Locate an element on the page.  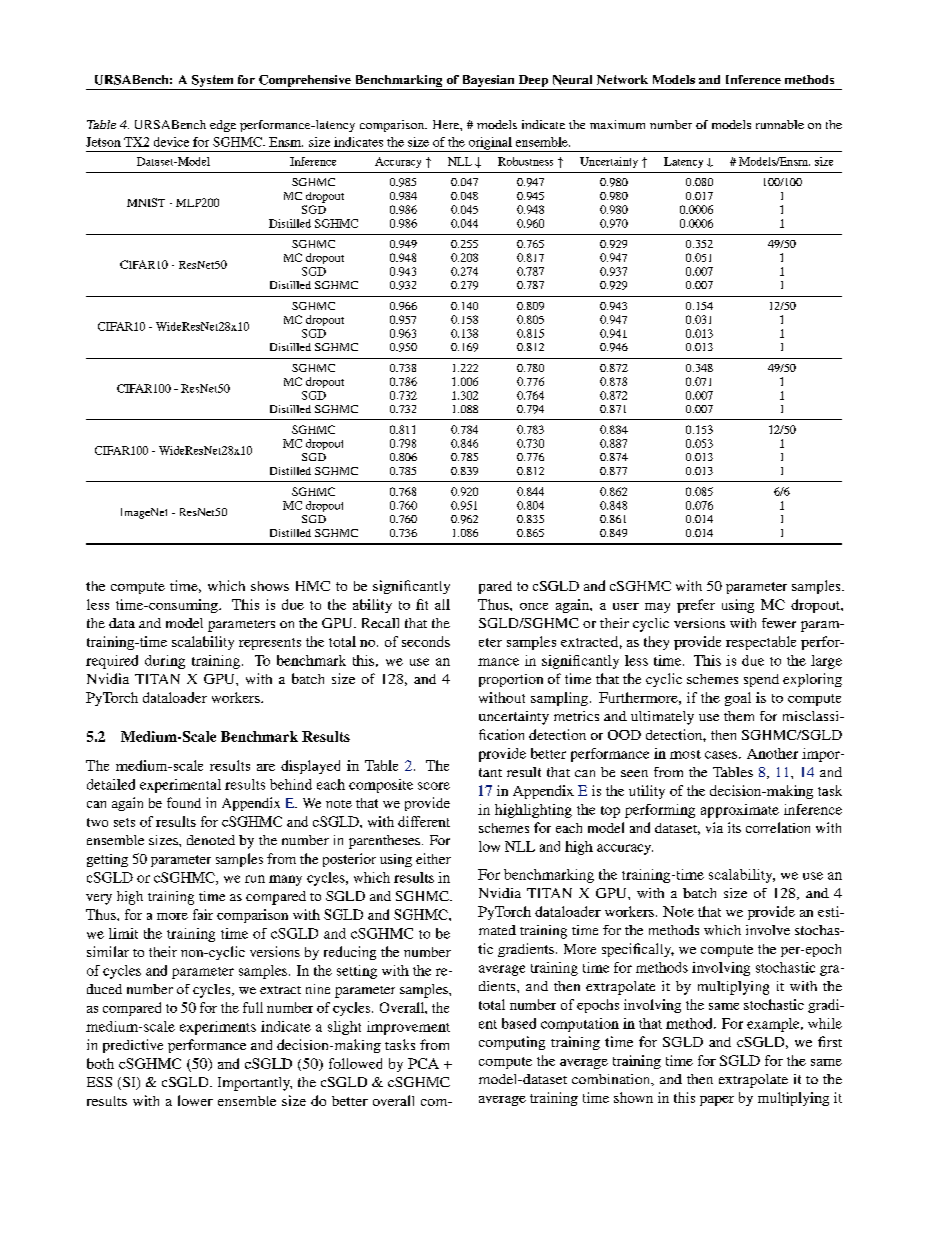
runnable is located at coordinates (780, 124).
